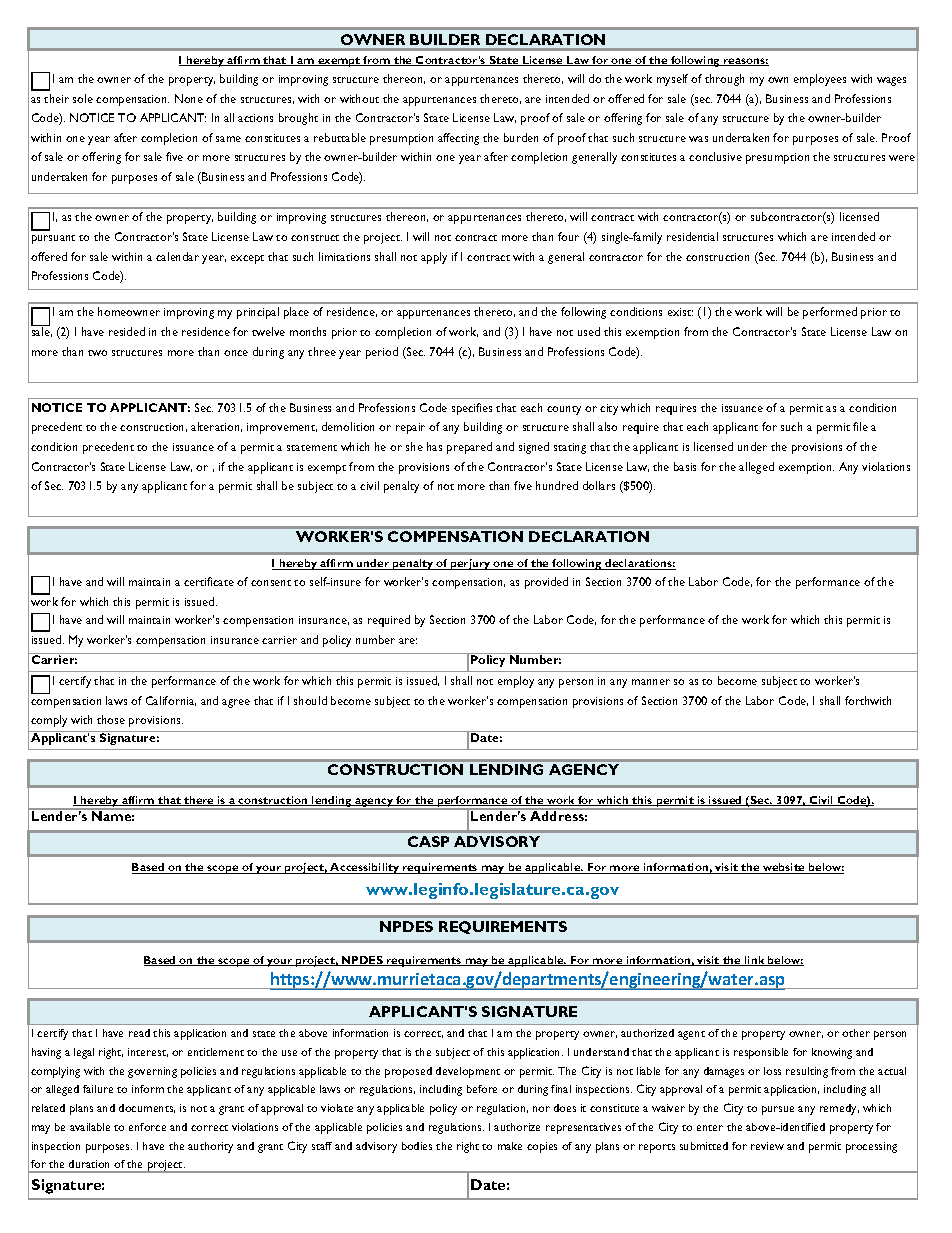  I want to click on affecting, so click(458, 139).
